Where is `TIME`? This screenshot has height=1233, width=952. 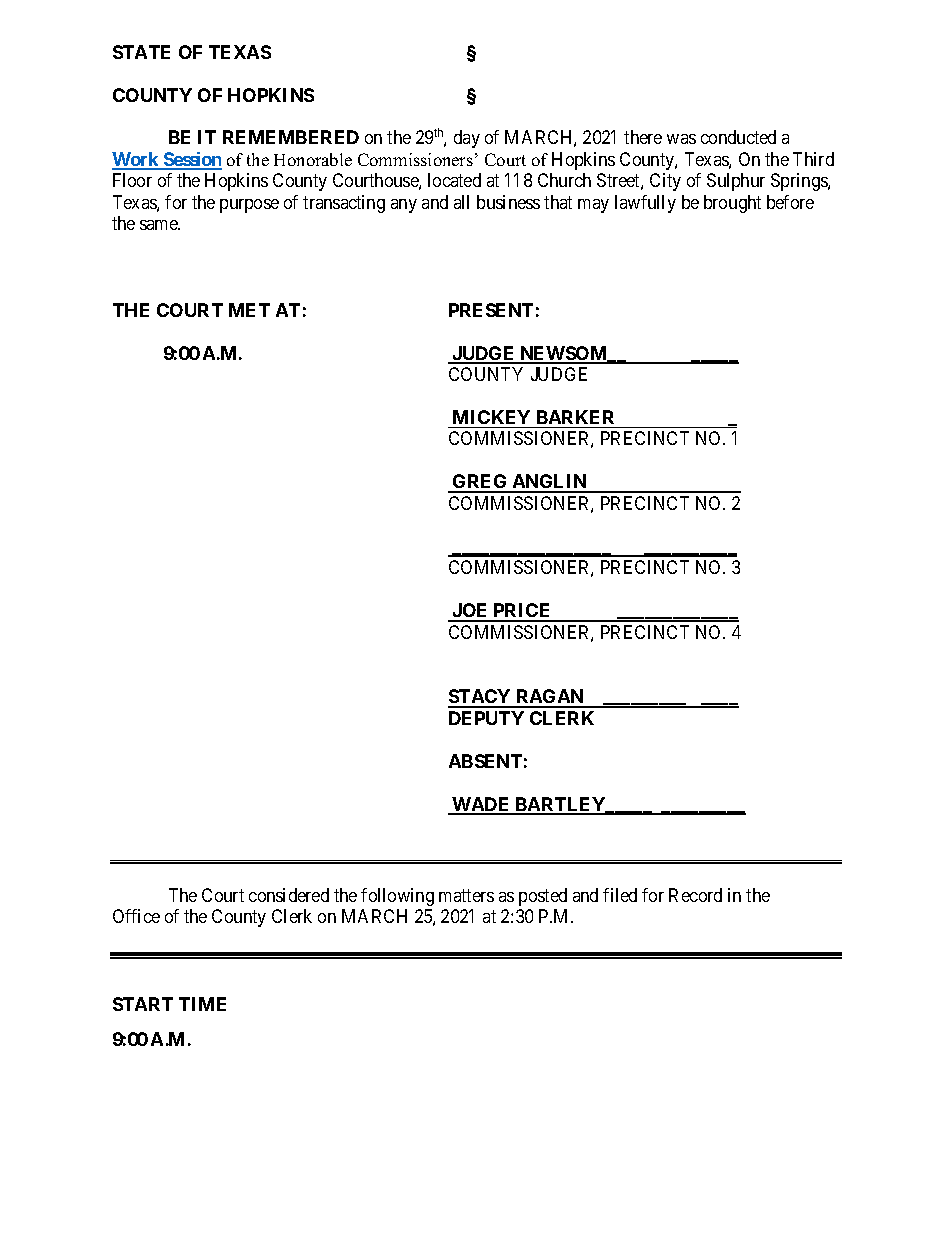 TIME is located at coordinates (202, 1004).
